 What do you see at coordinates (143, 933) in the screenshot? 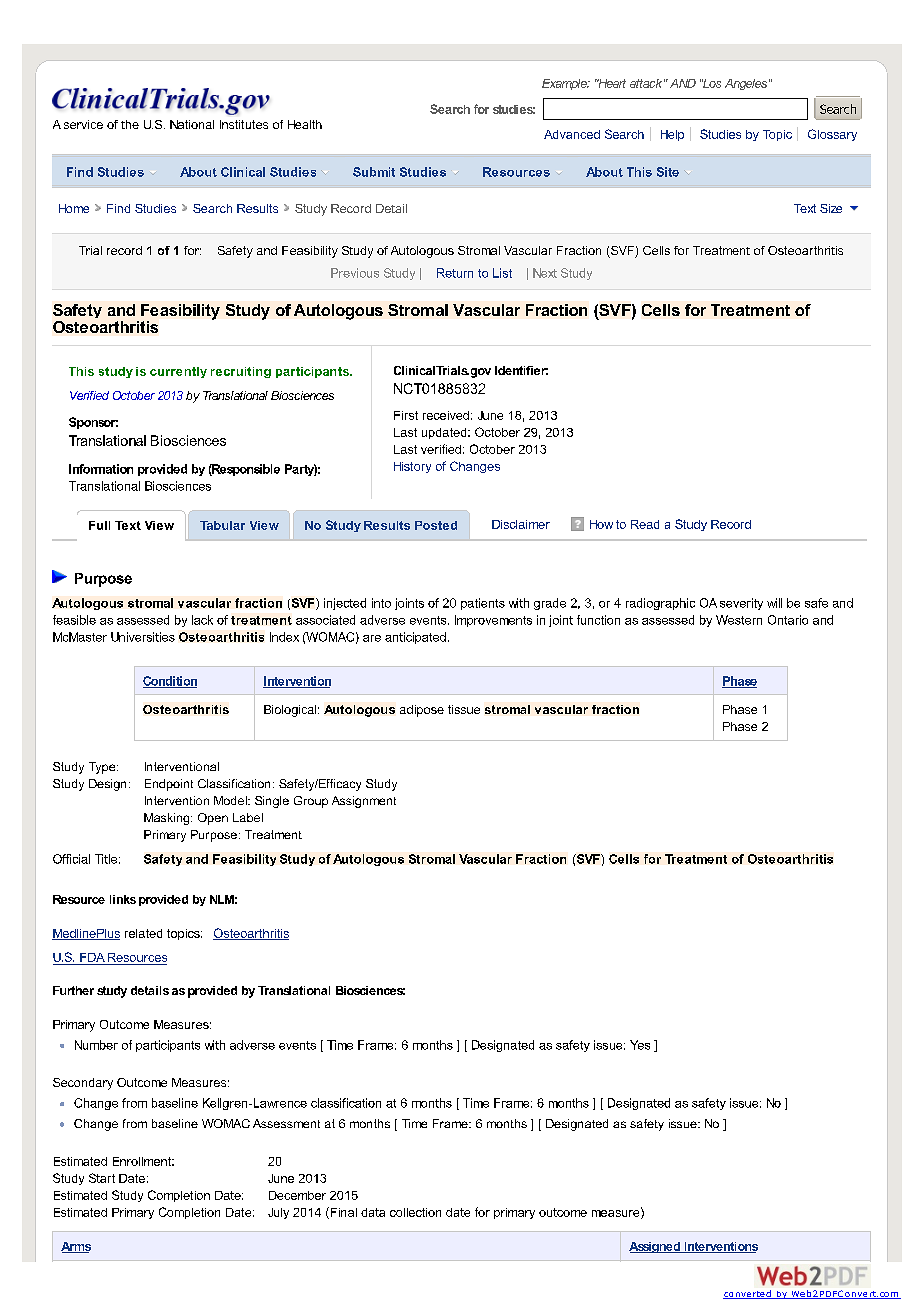
I see `related` at bounding box center [143, 933].
